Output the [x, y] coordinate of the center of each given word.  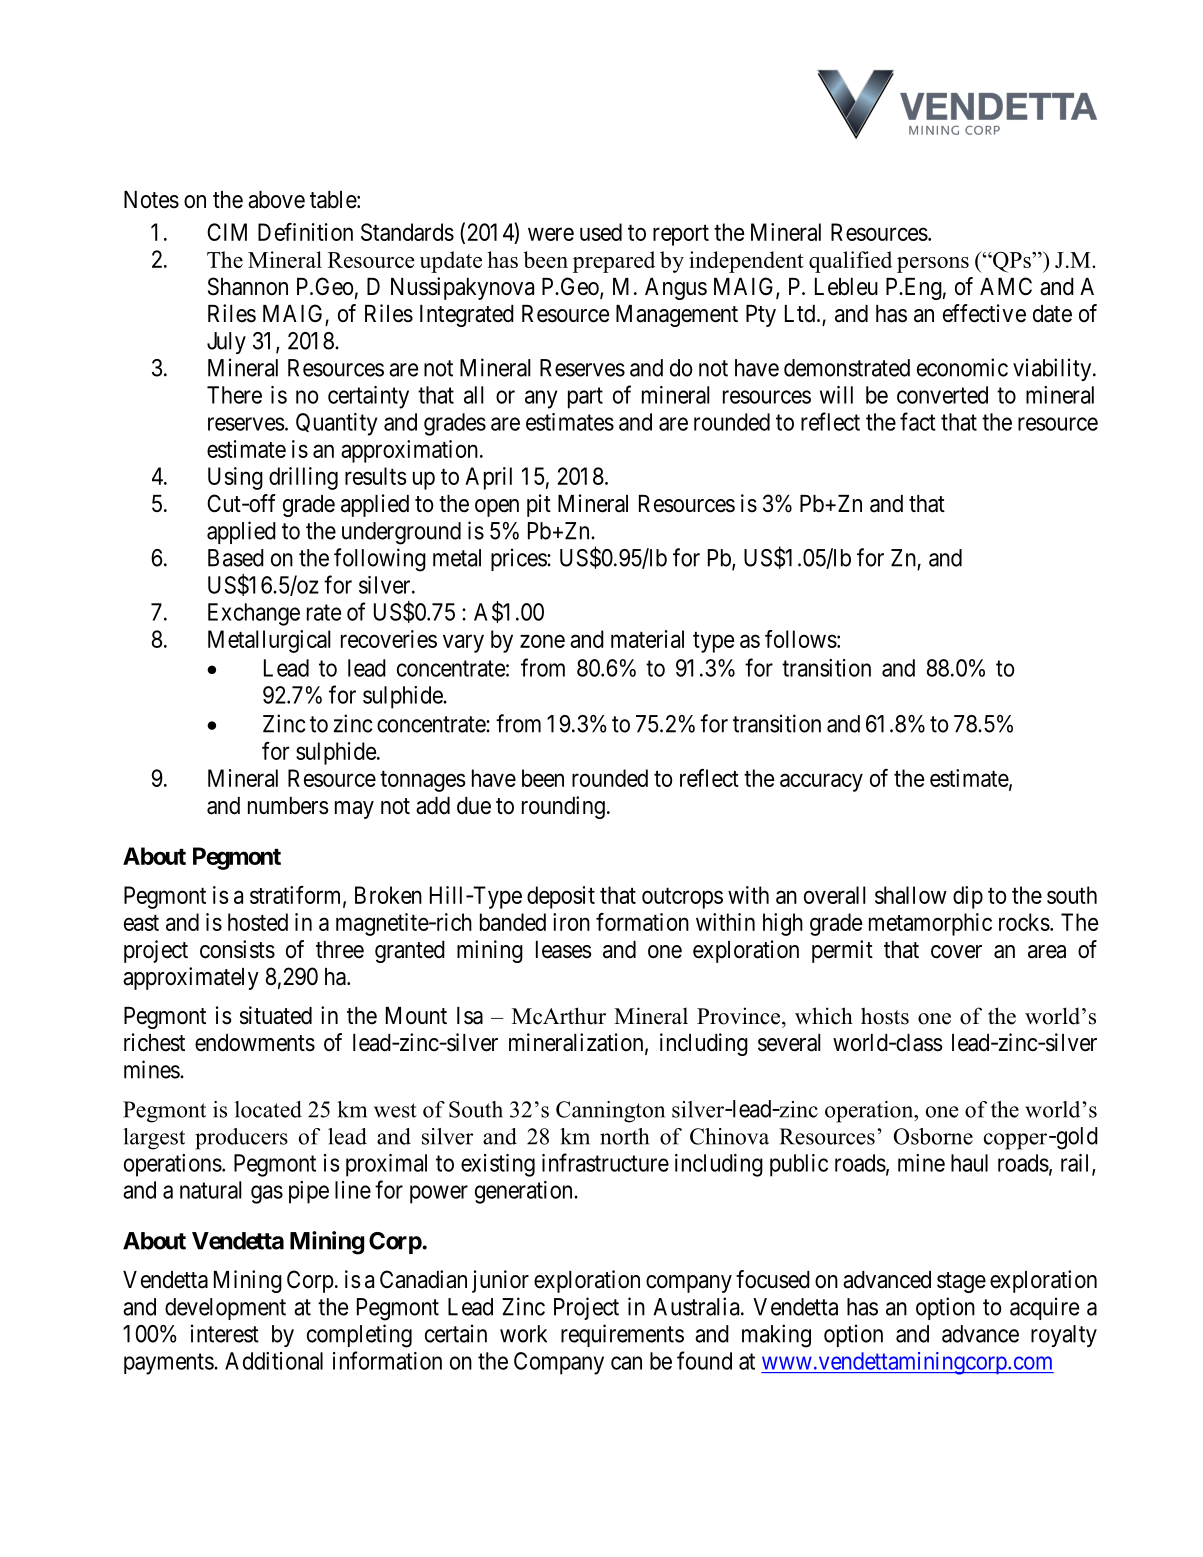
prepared [614, 262]
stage [961, 1282]
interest [225, 1333]
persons [933, 265]
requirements [622, 1335]
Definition [305, 232]
